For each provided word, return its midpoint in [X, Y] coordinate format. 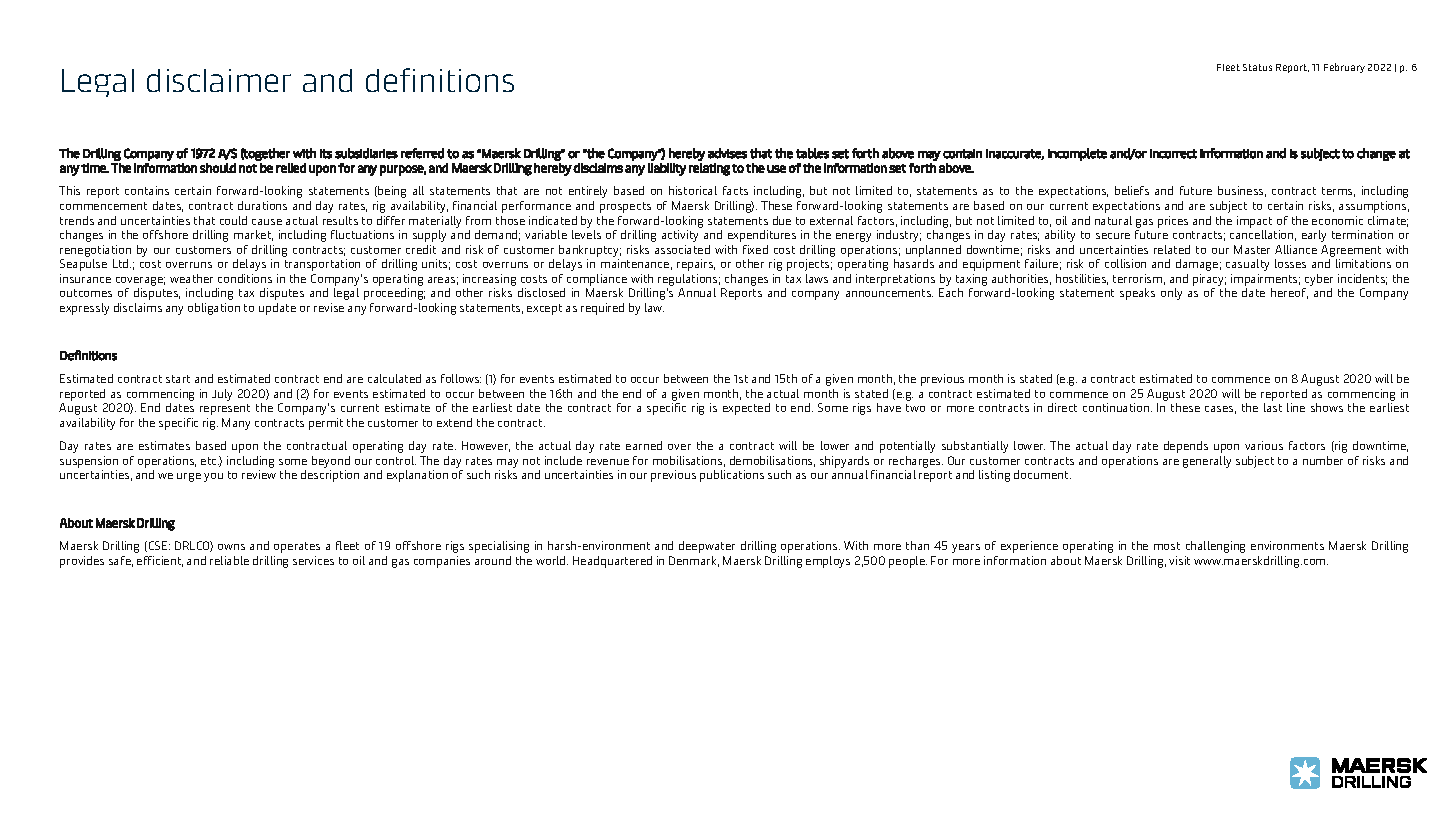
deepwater [707, 547]
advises [727, 153]
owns [231, 547]
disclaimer [219, 80]
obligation [214, 309]
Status [1257, 67]
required [602, 309]
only [1171, 294]
